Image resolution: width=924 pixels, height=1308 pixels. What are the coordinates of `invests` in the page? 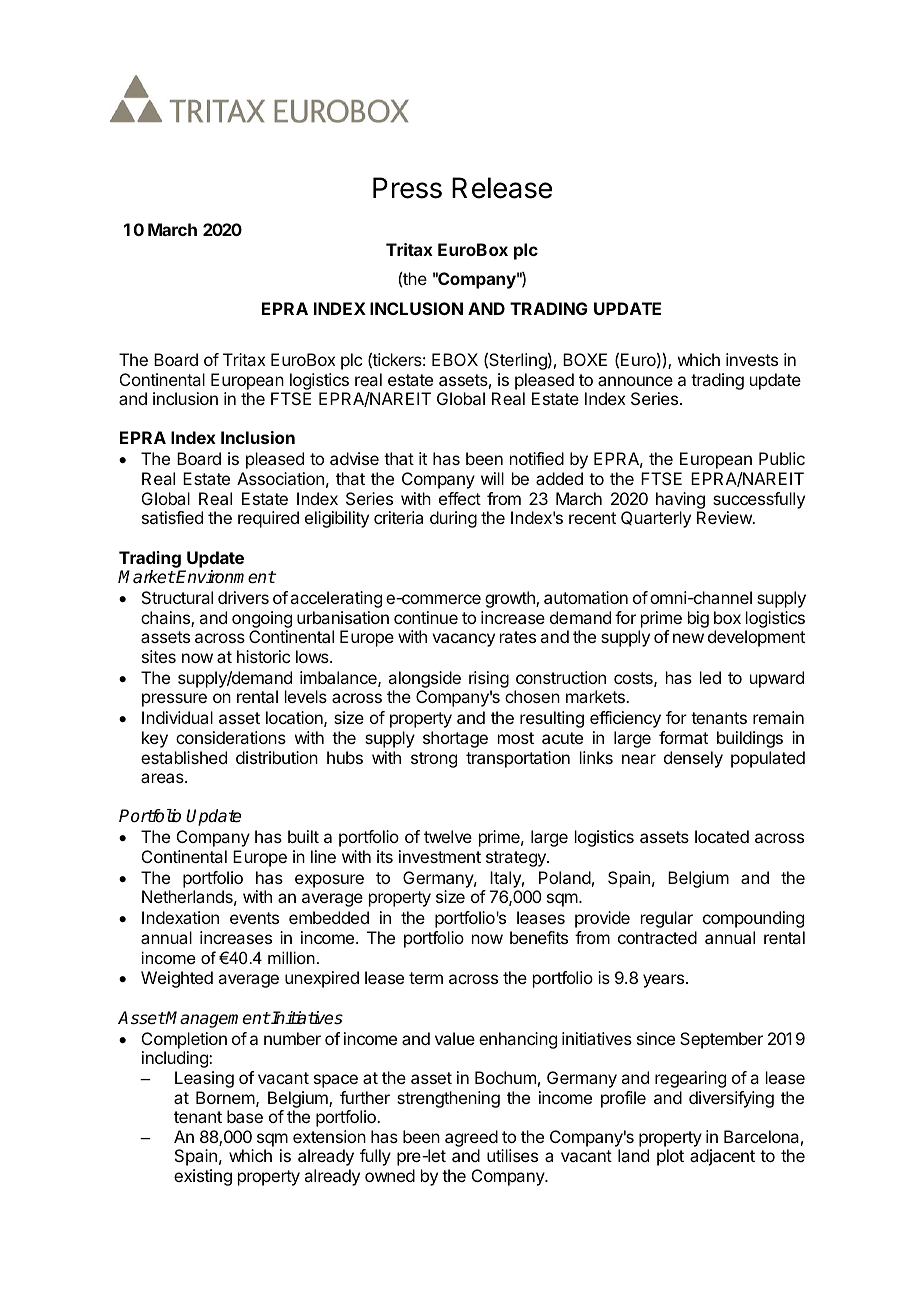 It's located at (752, 359).
